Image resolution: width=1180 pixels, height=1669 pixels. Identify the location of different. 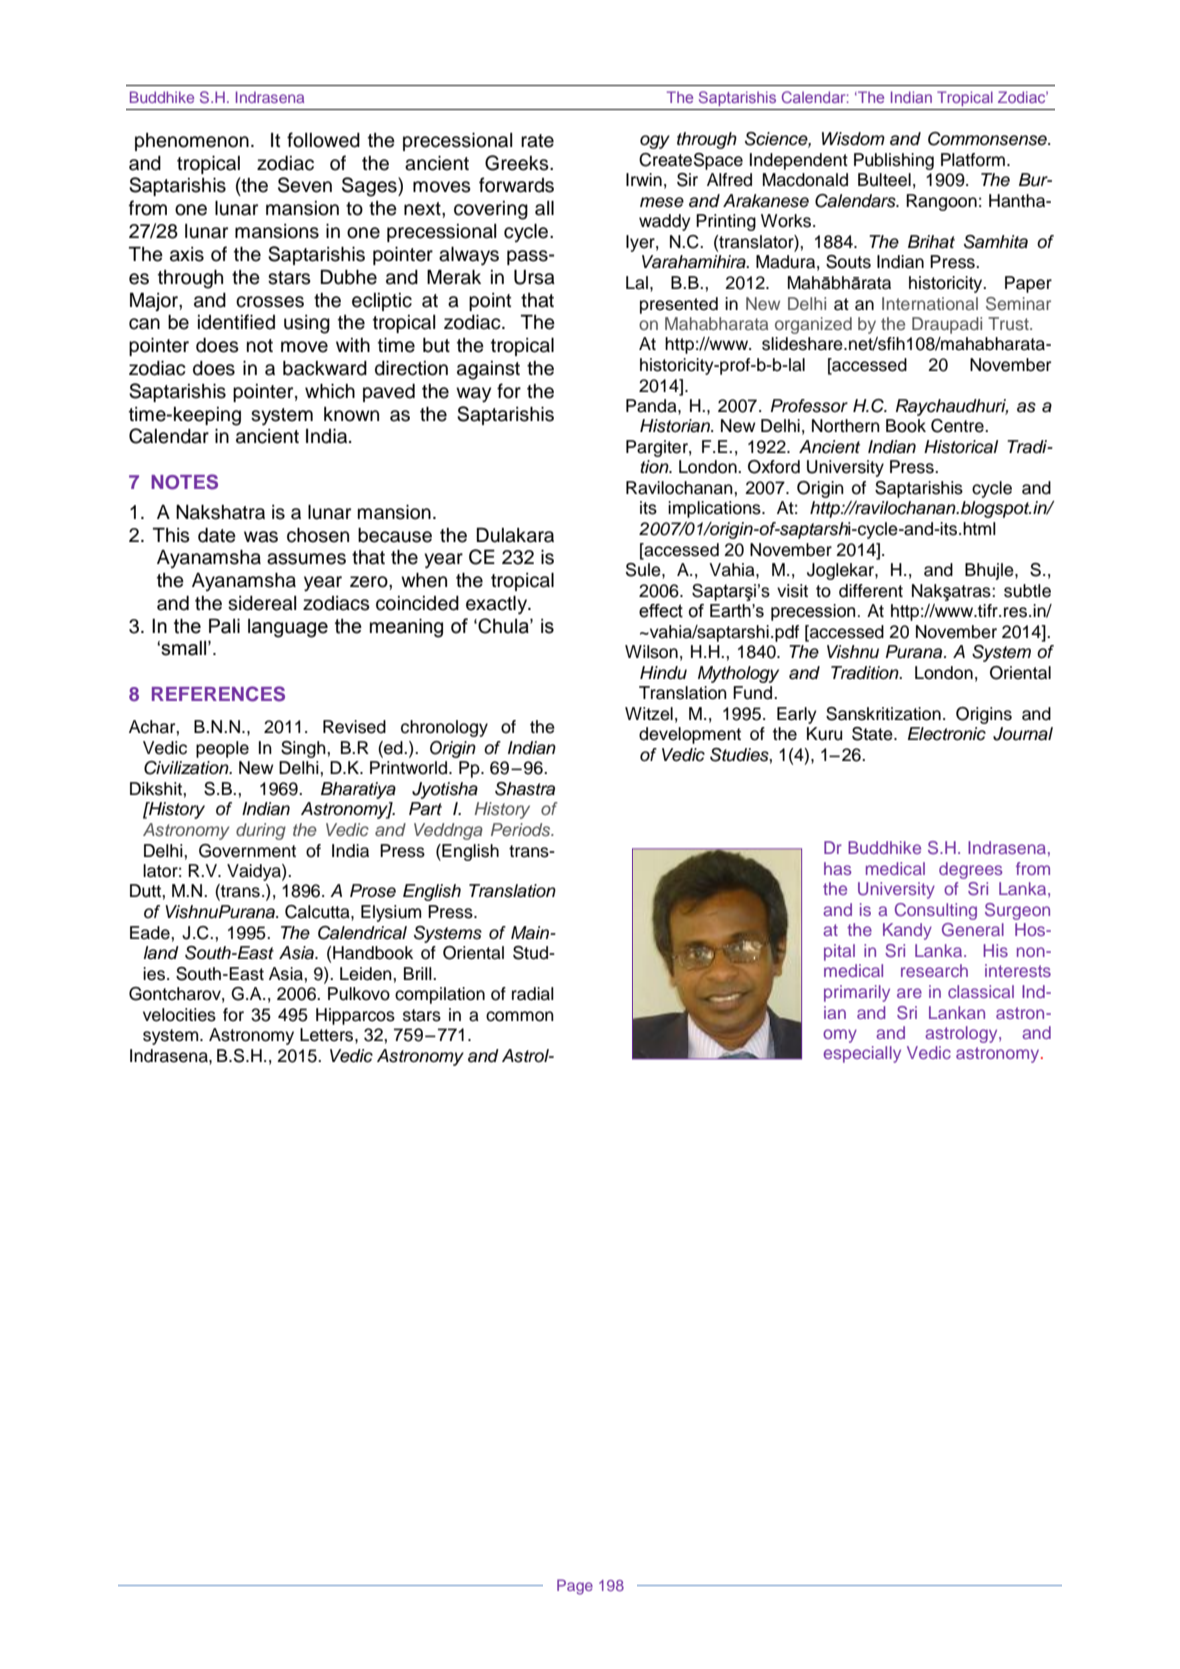
(871, 591).
